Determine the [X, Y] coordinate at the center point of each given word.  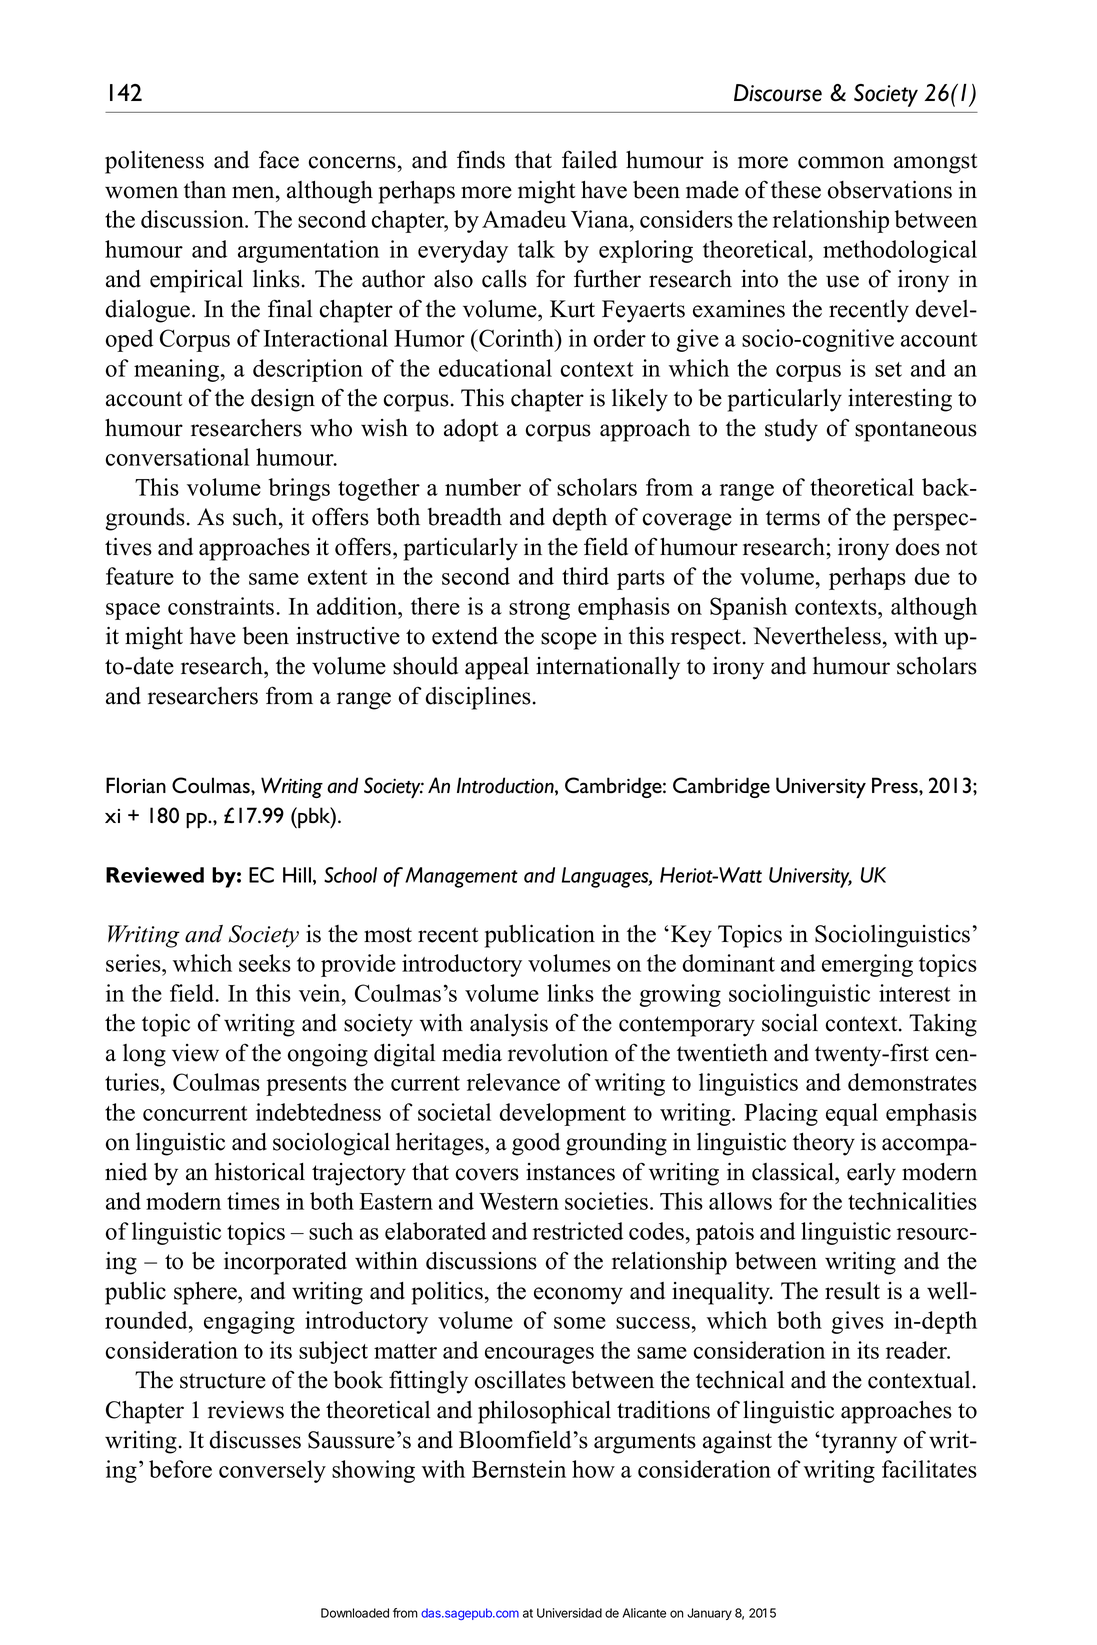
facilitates [929, 1469]
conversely [272, 1471]
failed [589, 159]
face [279, 159]
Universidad [569, 1613]
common [841, 162]
